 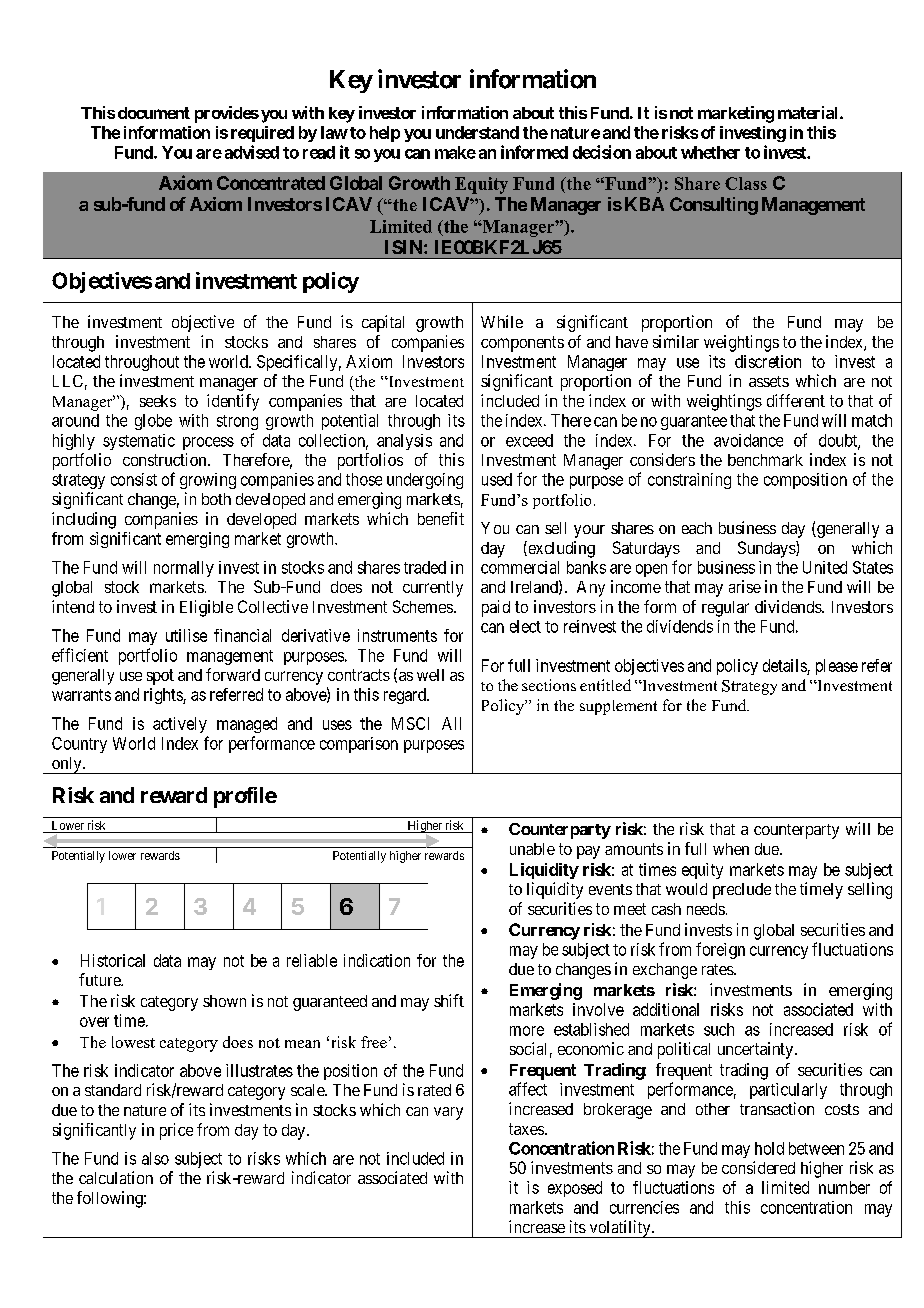 What do you see at coordinates (731, 849) in the screenshot?
I see `when` at bounding box center [731, 849].
